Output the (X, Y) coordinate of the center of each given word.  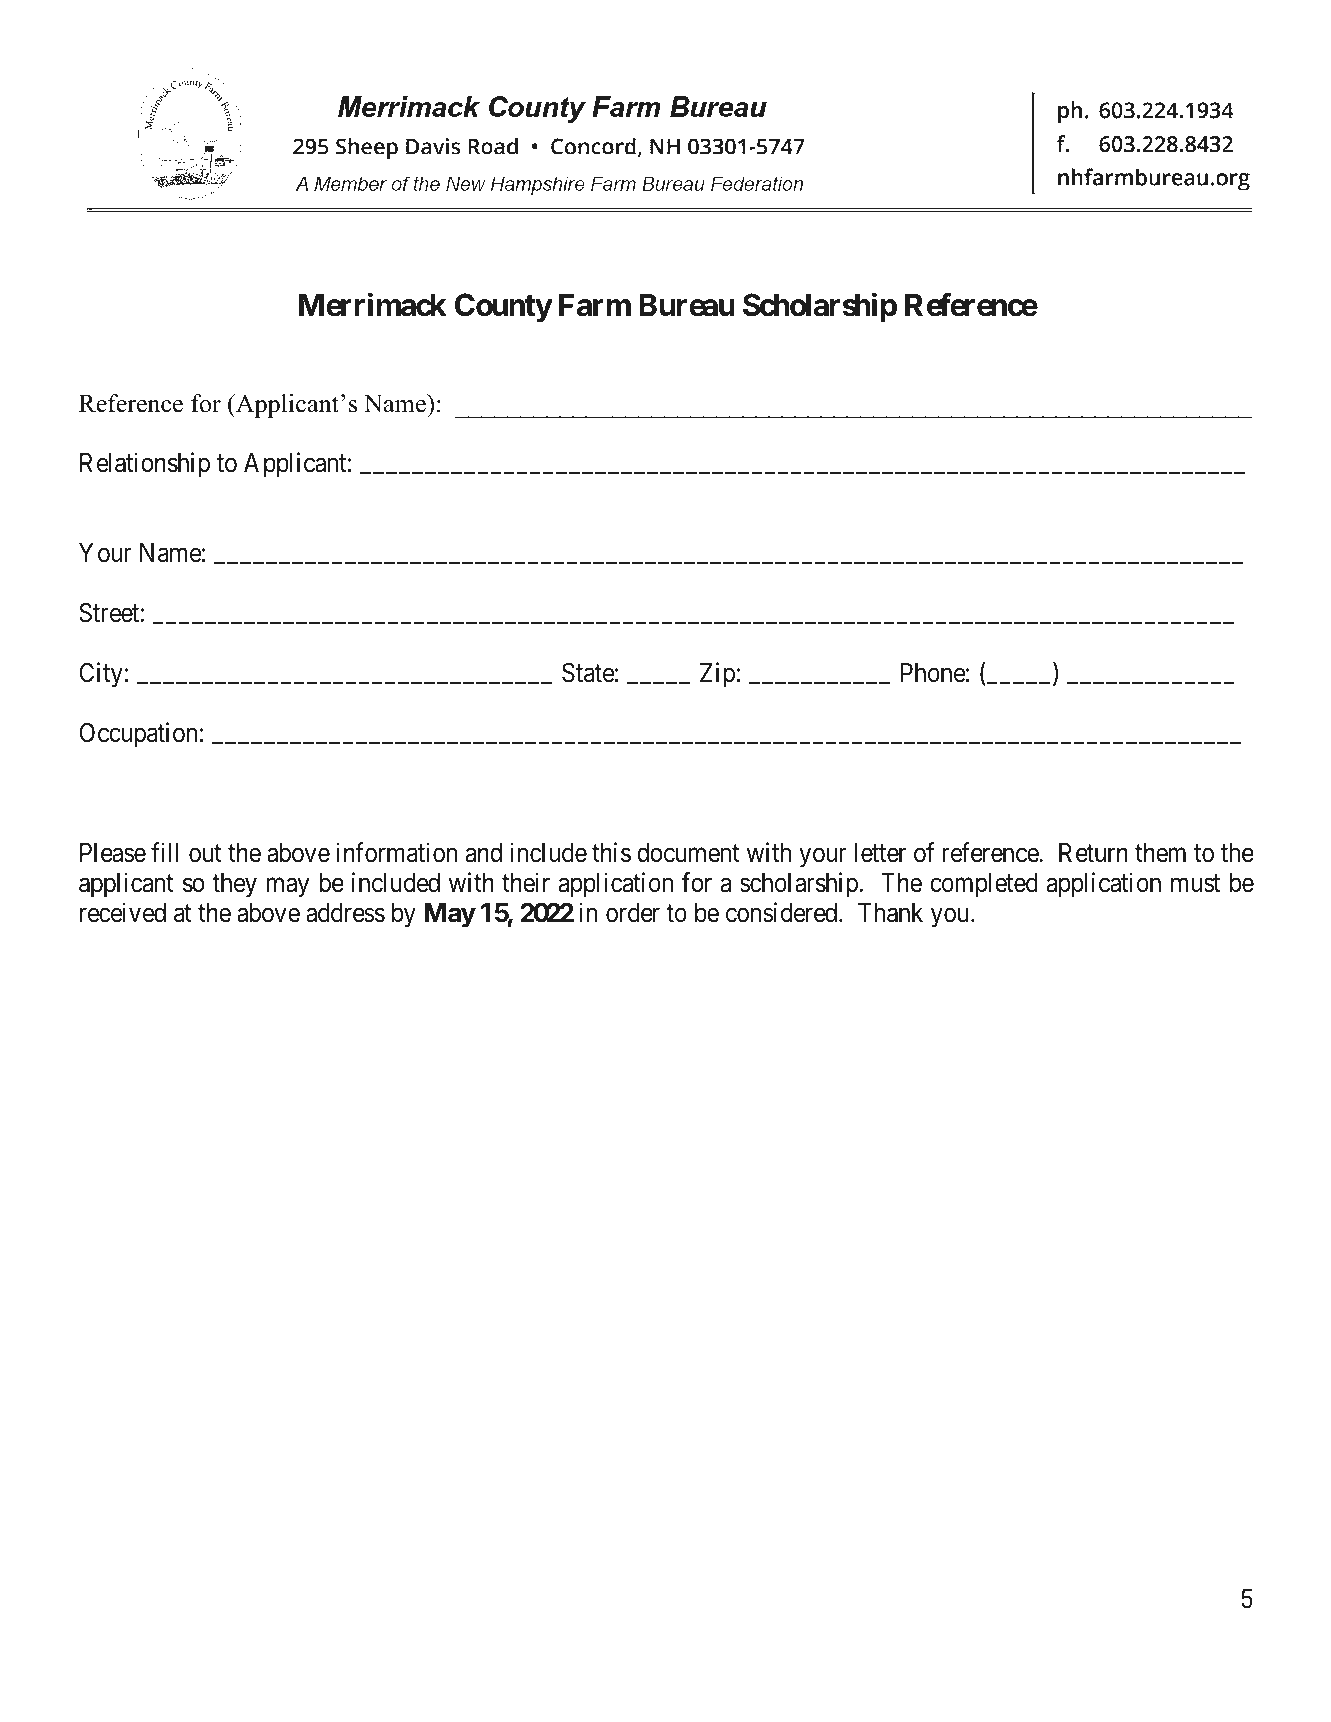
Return (1093, 853)
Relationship (145, 465)
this (611, 852)
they (234, 885)
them (1160, 853)
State (588, 673)
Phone (933, 673)
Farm (595, 305)
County (503, 308)
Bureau (687, 305)
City (101, 675)
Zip (717, 675)
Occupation (138, 735)
